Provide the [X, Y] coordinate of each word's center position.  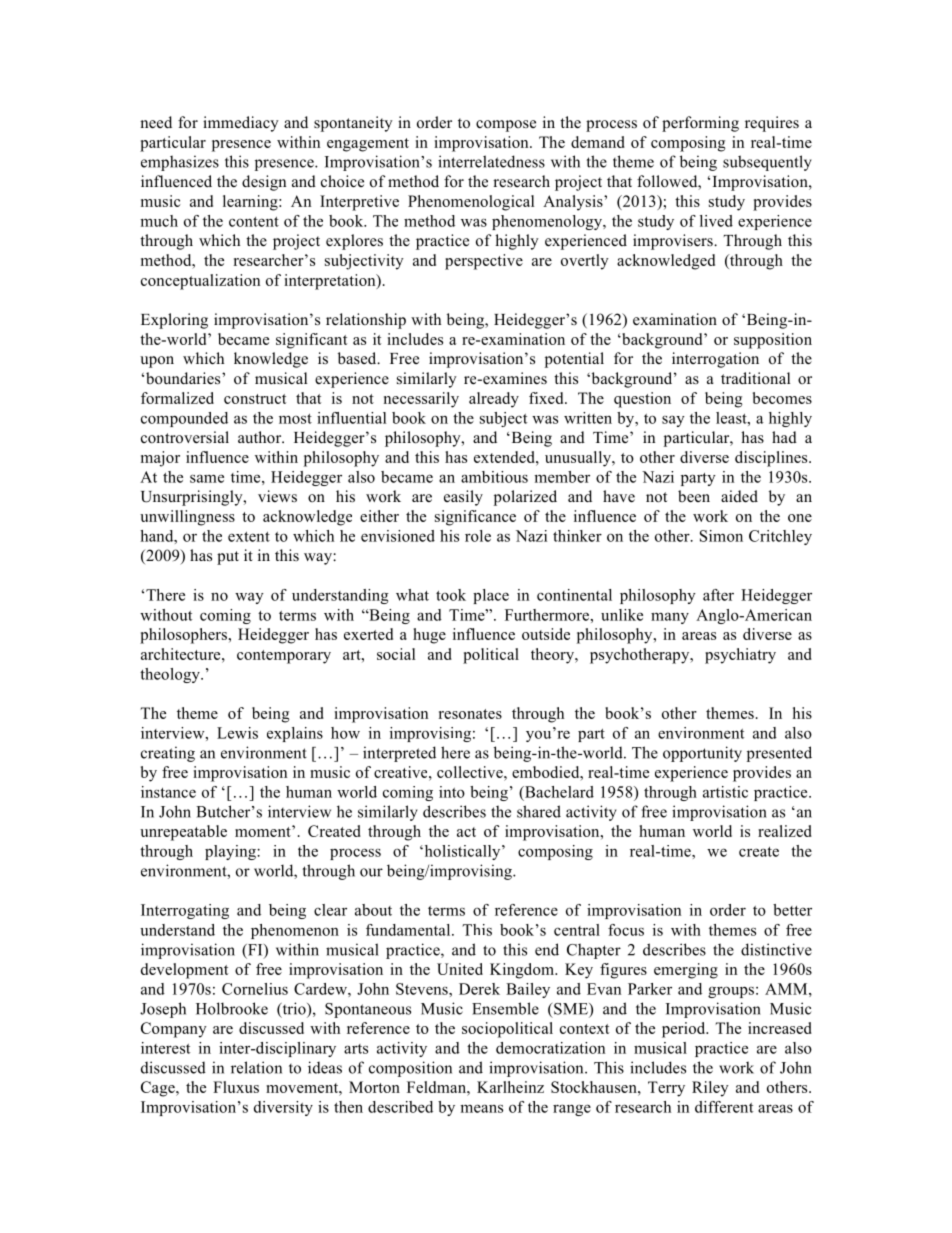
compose [506, 126]
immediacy [241, 124]
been [694, 496]
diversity [283, 1108]
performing [700, 124]
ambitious [494, 477]
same [207, 478]
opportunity [702, 754]
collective [471, 772]
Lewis [237, 733]
